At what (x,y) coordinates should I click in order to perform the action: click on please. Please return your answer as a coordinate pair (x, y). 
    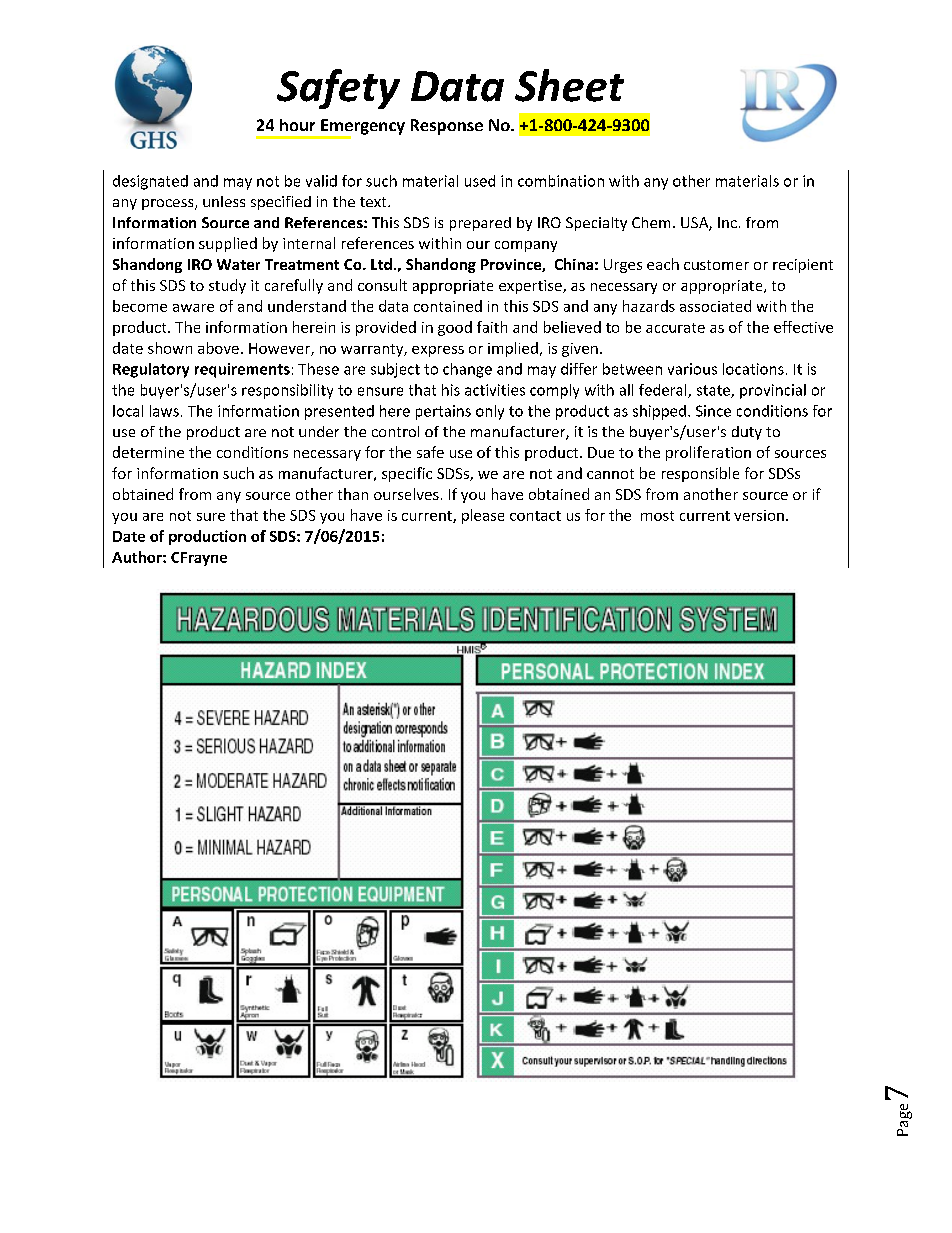
    Looking at the image, I should click on (483, 516).
